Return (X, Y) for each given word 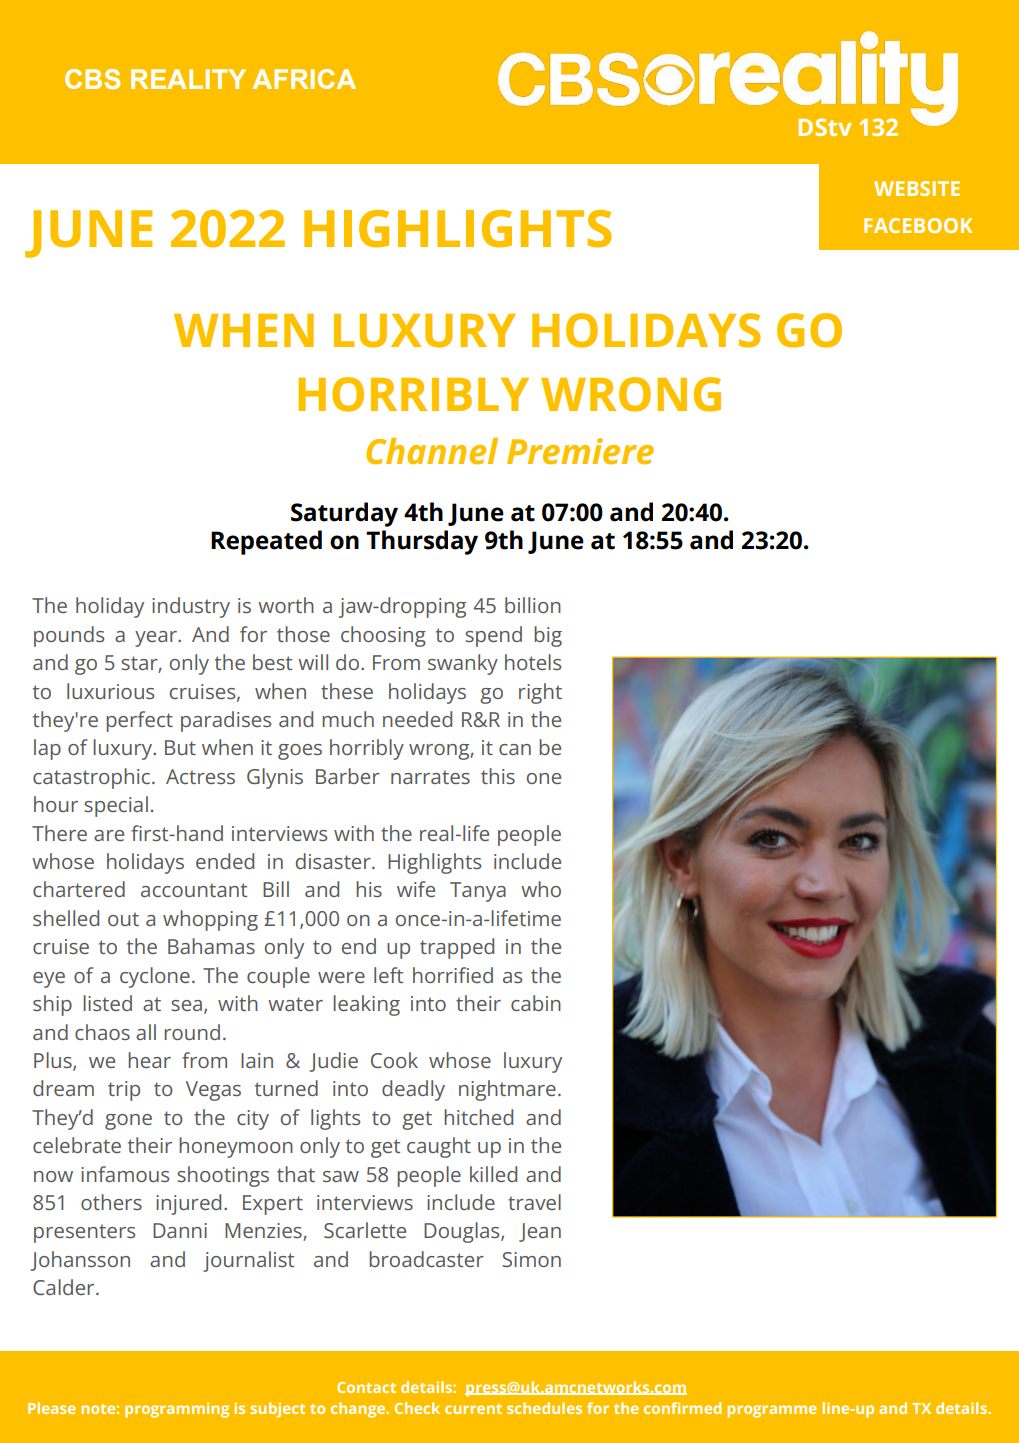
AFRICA (304, 79)
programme (772, 1411)
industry (191, 607)
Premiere (580, 451)
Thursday (422, 542)
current (473, 1409)
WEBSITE (917, 188)
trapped (457, 948)
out (123, 919)
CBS (92, 79)
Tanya (478, 892)
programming (177, 1410)
